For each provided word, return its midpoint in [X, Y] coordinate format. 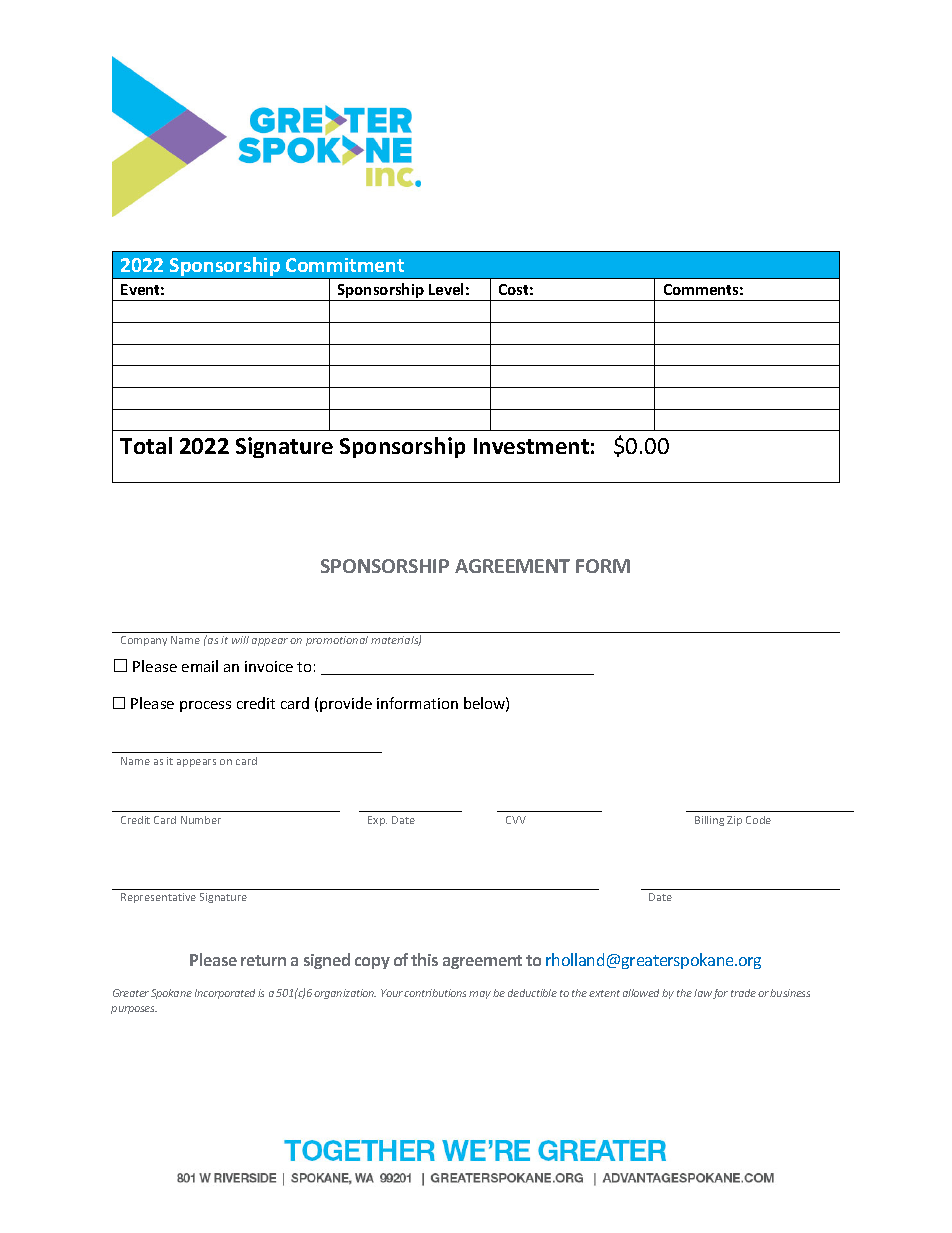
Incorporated [225, 994]
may [480, 995]
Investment [531, 446]
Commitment [345, 265]
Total [146, 445]
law [703, 993]
